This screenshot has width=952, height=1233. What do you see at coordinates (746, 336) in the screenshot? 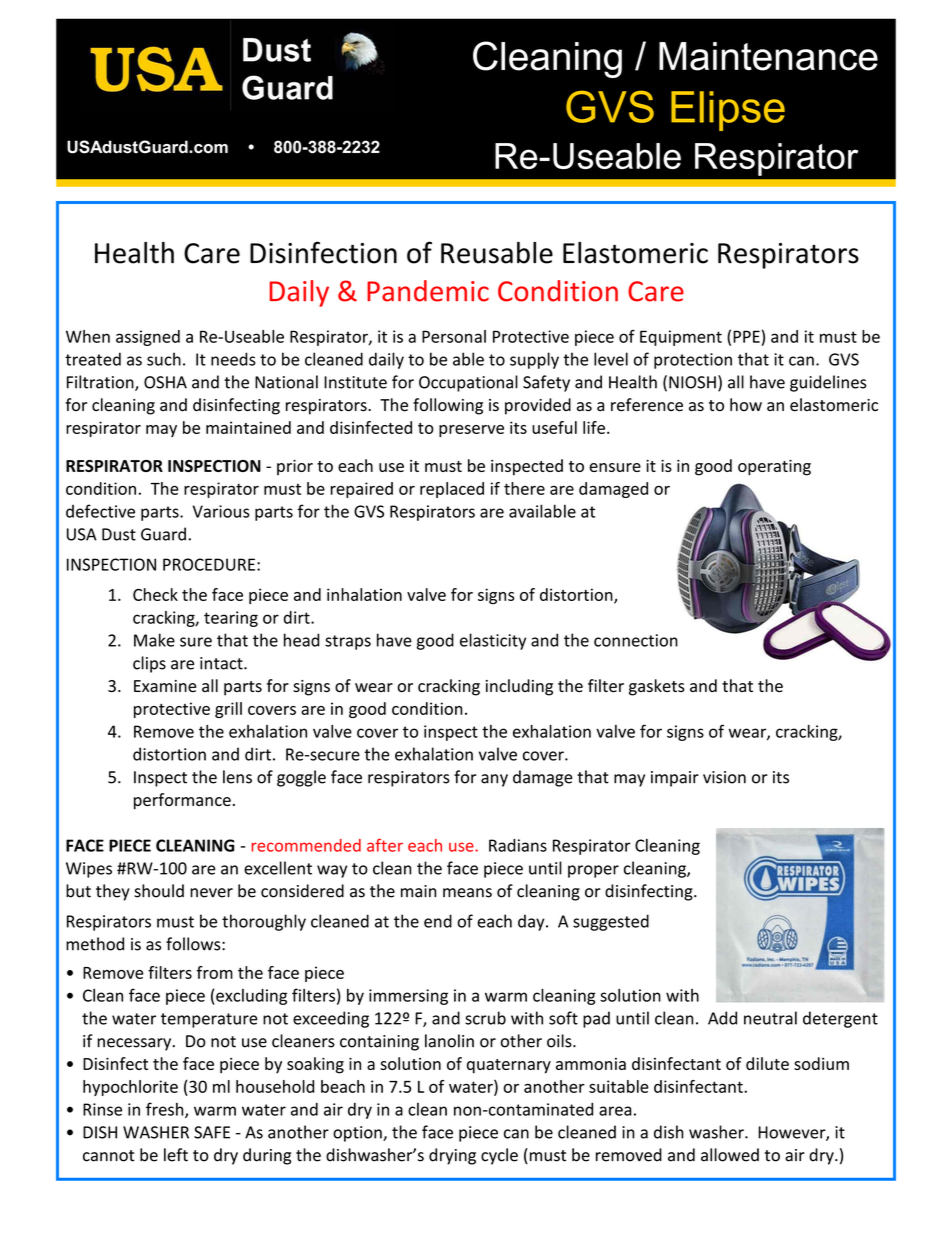
I see `PPE` at bounding box center [746, 336].
